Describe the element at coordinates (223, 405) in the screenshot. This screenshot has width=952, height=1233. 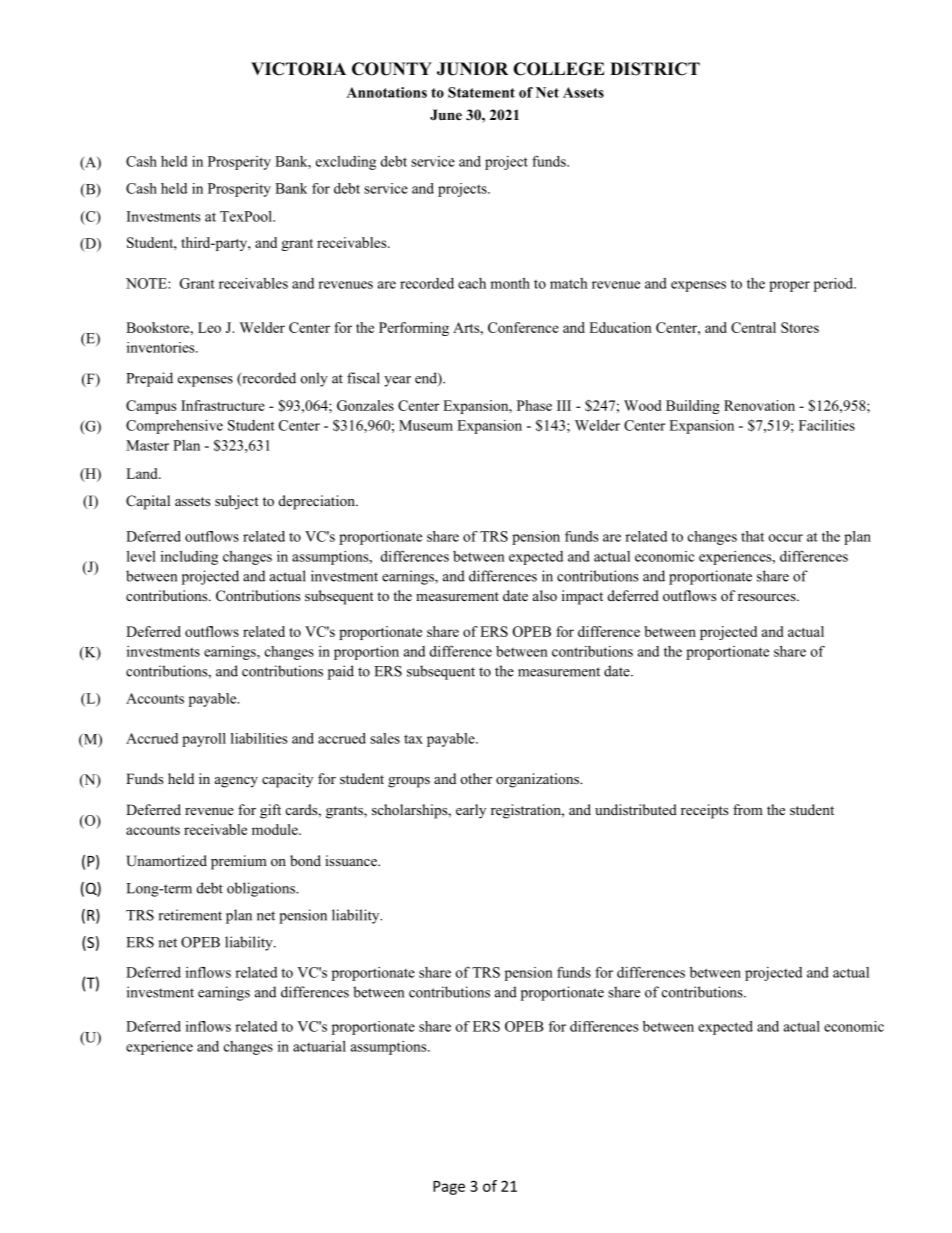
I see `Infrastructure` at that location.
